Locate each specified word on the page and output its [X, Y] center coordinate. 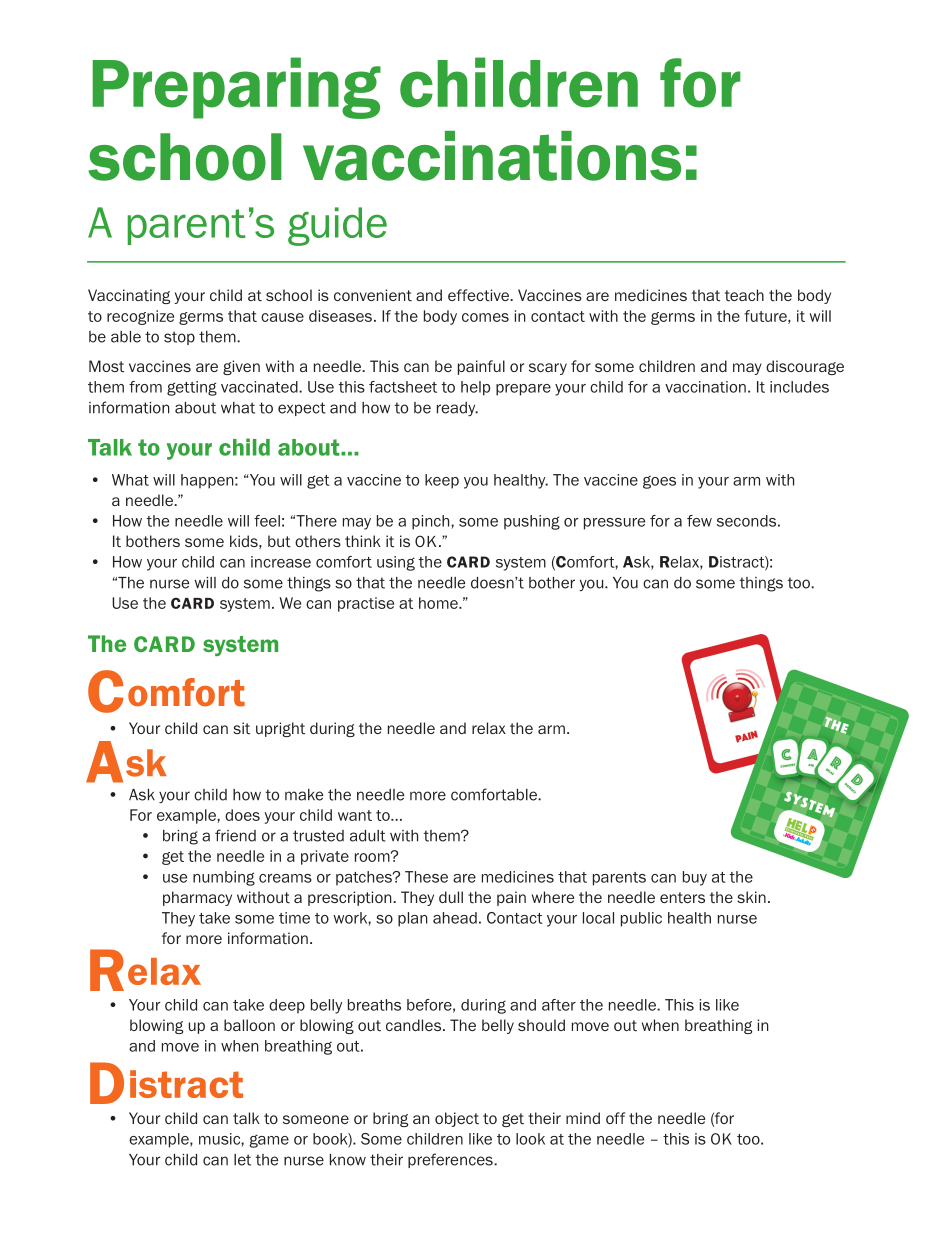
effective [479, 295]
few [699, 521]
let [242, 1160]
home [439, 603]
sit [241, 728]
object [457, 1119]
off [615, 1118]
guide [337, 226]
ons [629, 163]
